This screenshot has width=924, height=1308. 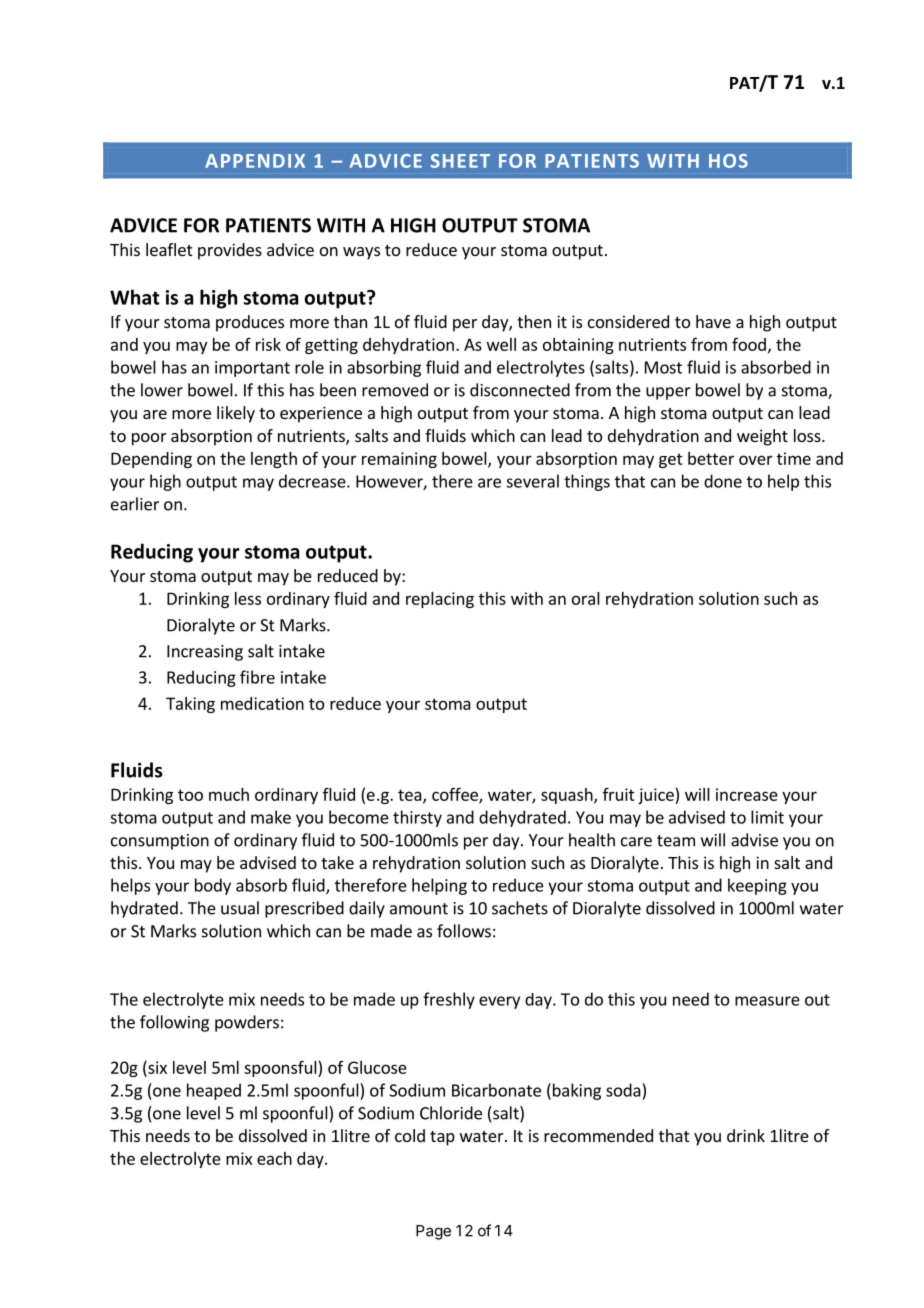 What do you see at coordinates (433, 1232) in the screenshot?
I see `Page` at bounding box center [433, 1232].
